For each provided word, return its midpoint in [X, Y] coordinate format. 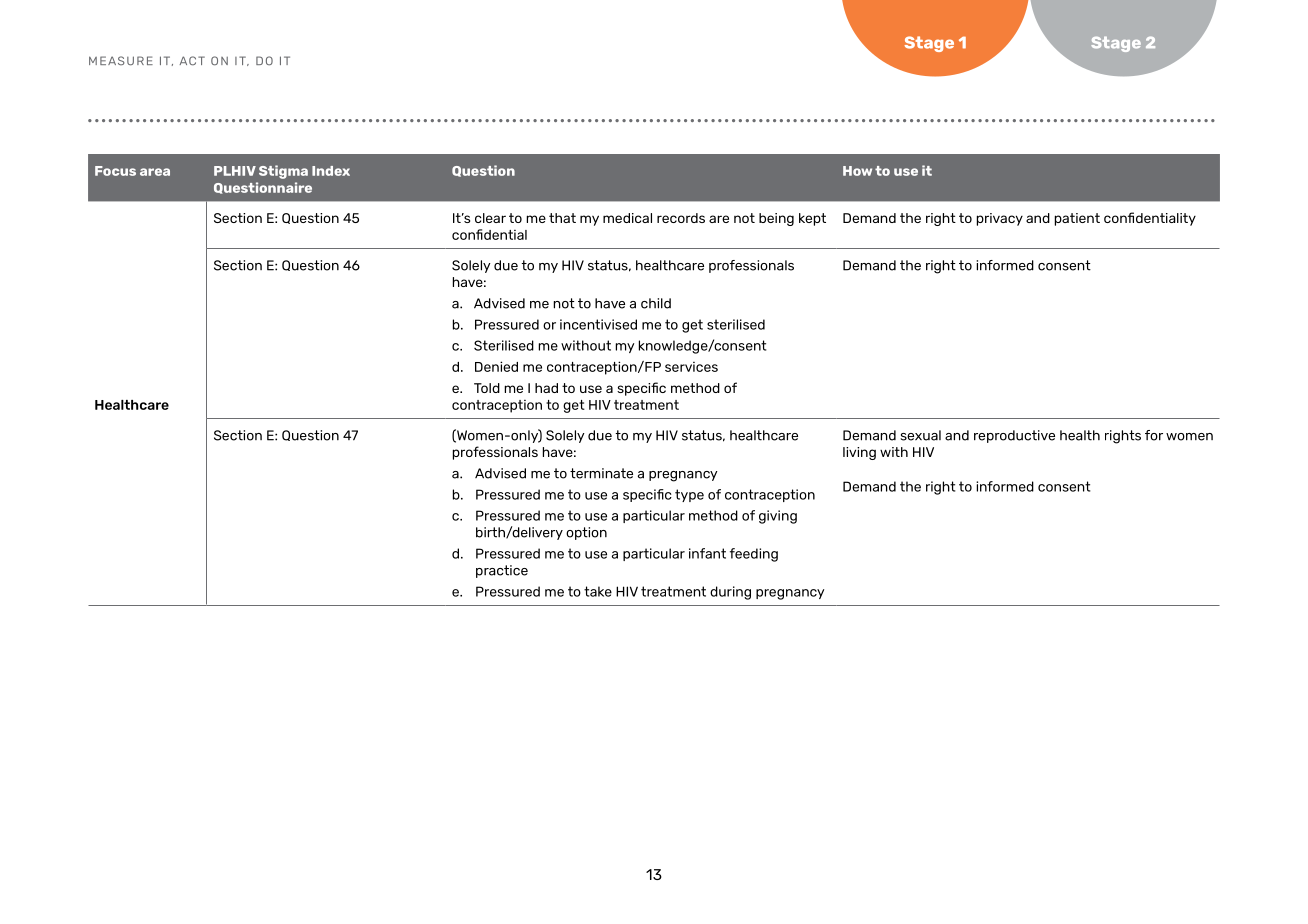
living [859, 453]
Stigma [283, 172]
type [689, 495]
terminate [601, 473]
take [598, 591]
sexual [920, 435]
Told [487, 388]
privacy [1000, 219]
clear [490, 218]
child [656, 303]
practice [502, 571]
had [546, 388]
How [857, 171]
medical [627, 218]
